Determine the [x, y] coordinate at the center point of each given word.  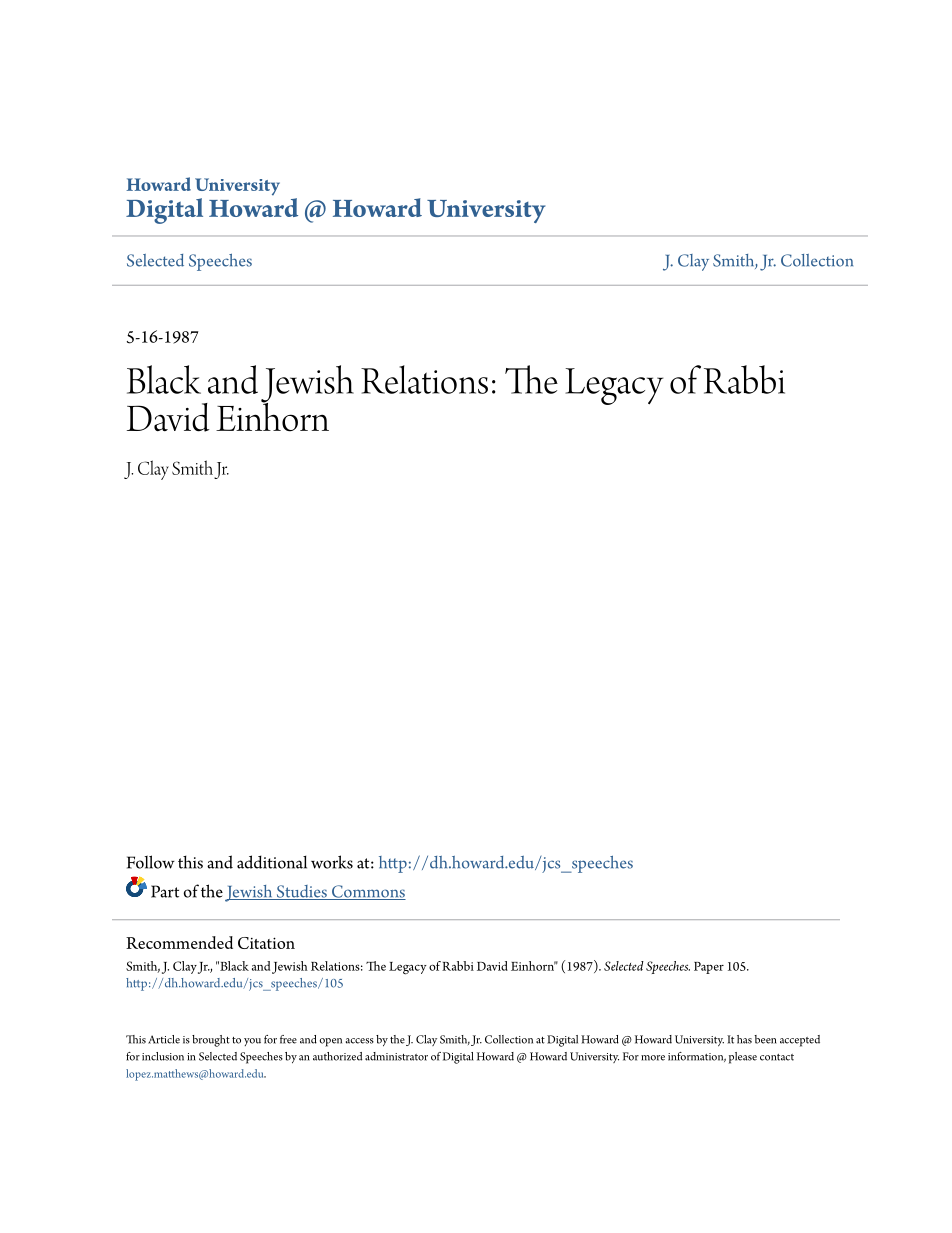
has [744, 1039]
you [252, 1042]
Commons [368, 892]
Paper [709, 968]
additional [272, 862]
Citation [266, 943]
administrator [396, 1056]
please [743, 1058]
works [332, 862]
